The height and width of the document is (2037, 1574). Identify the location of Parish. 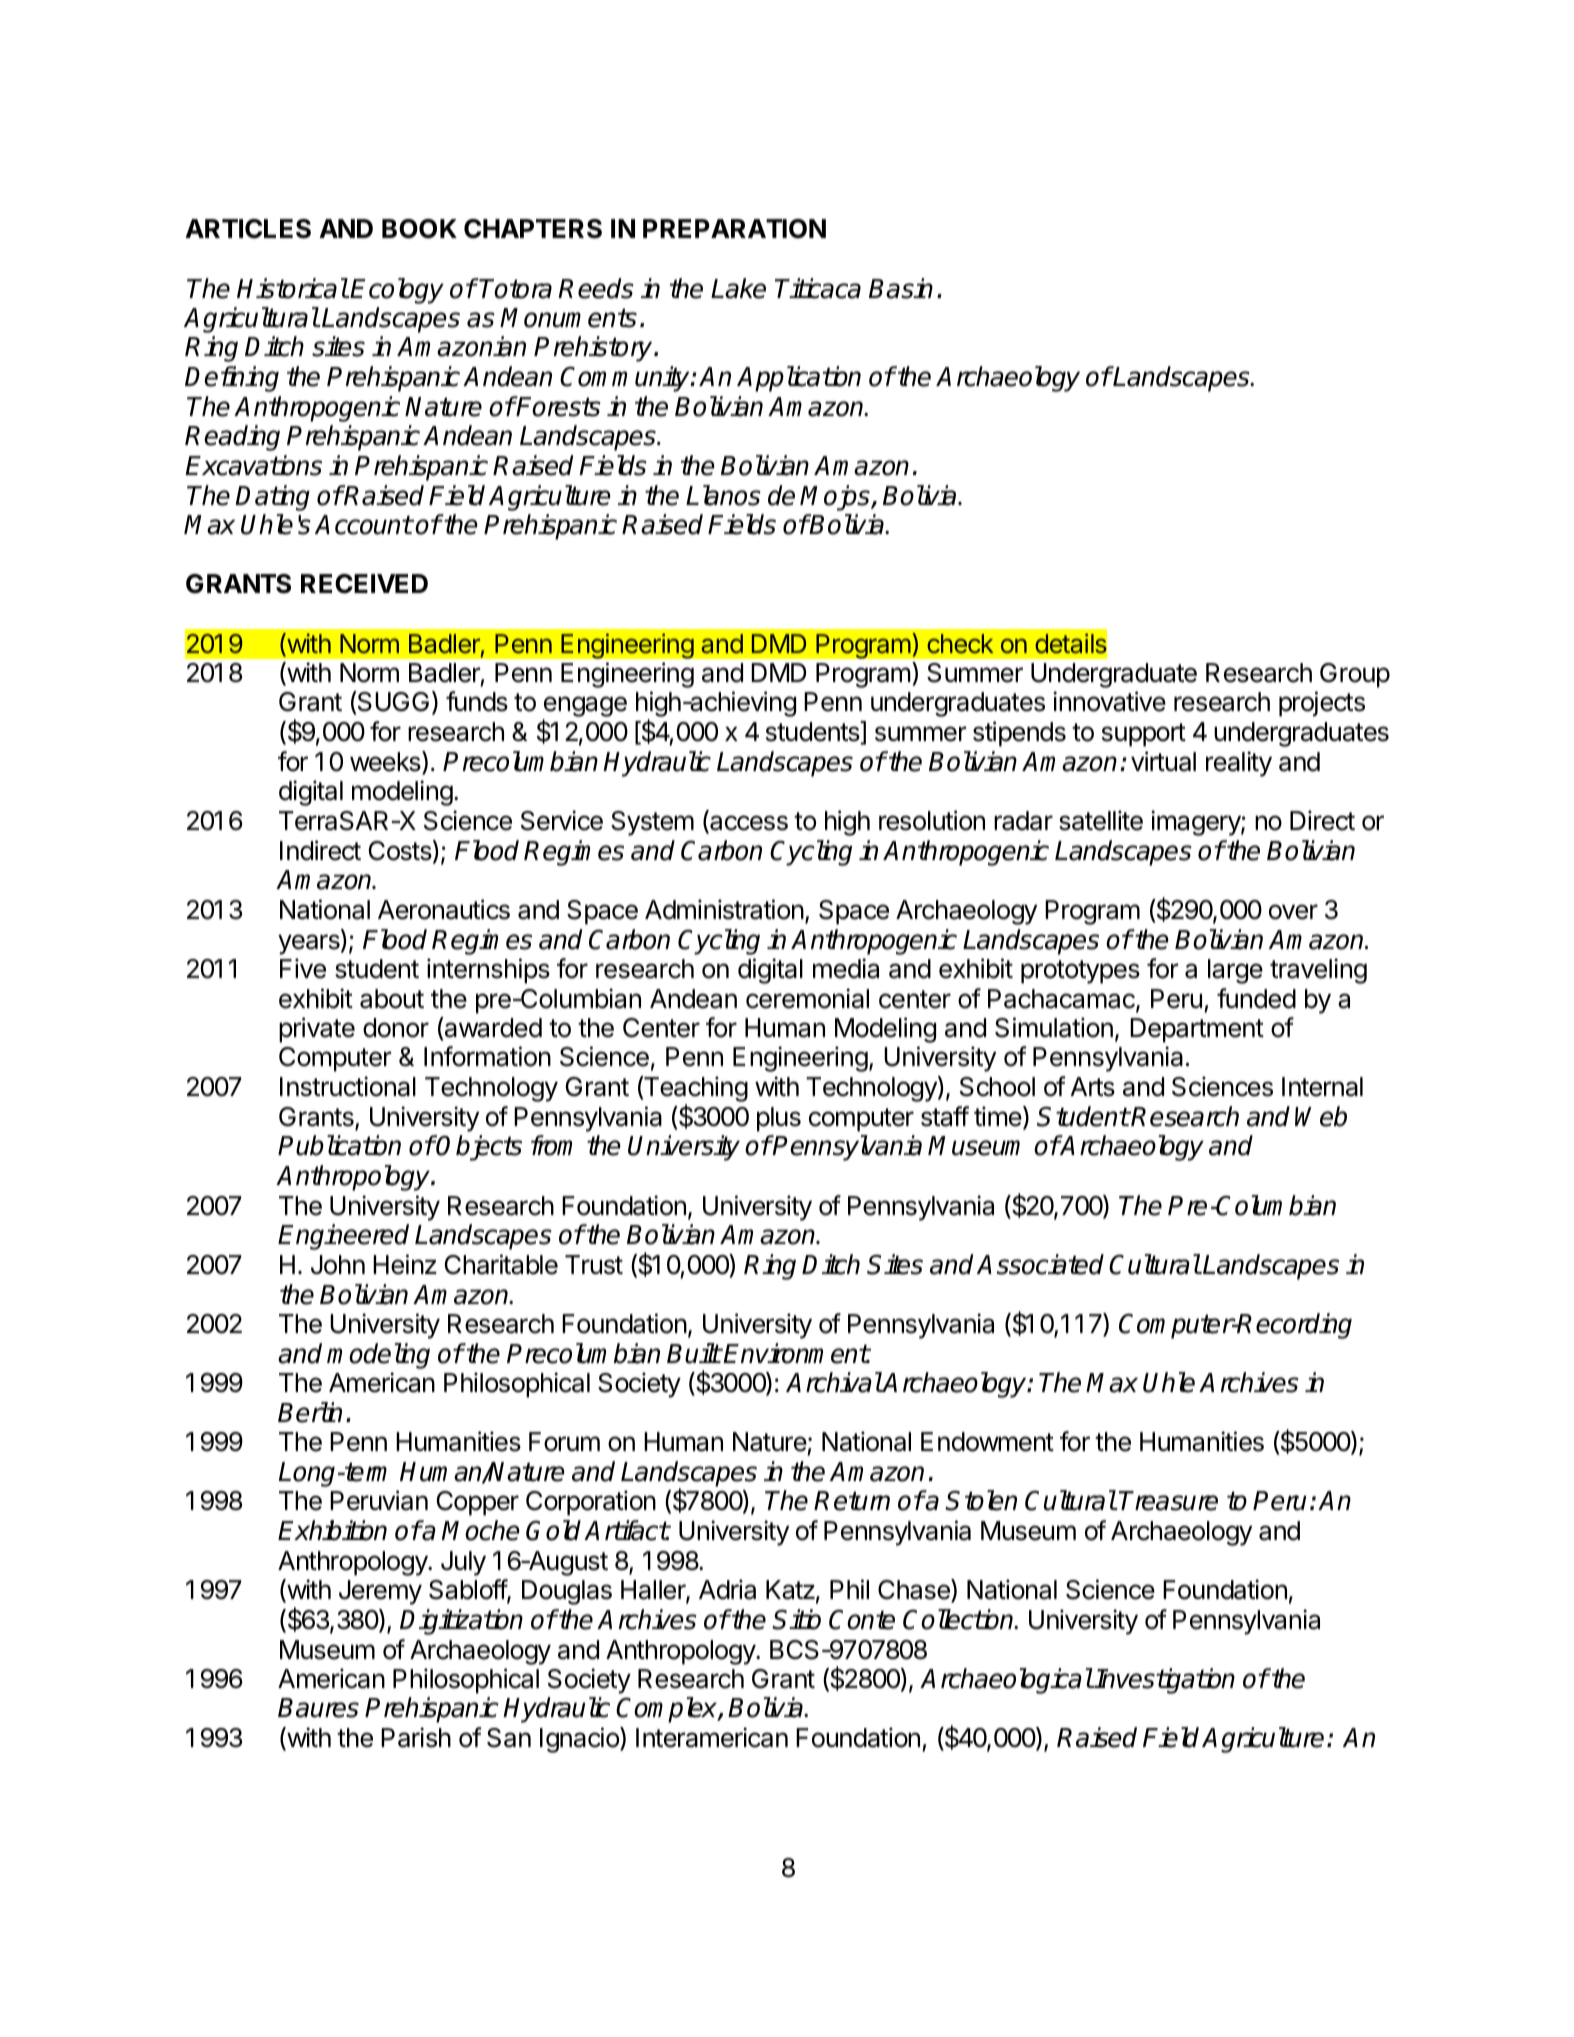
(416, 1737).
